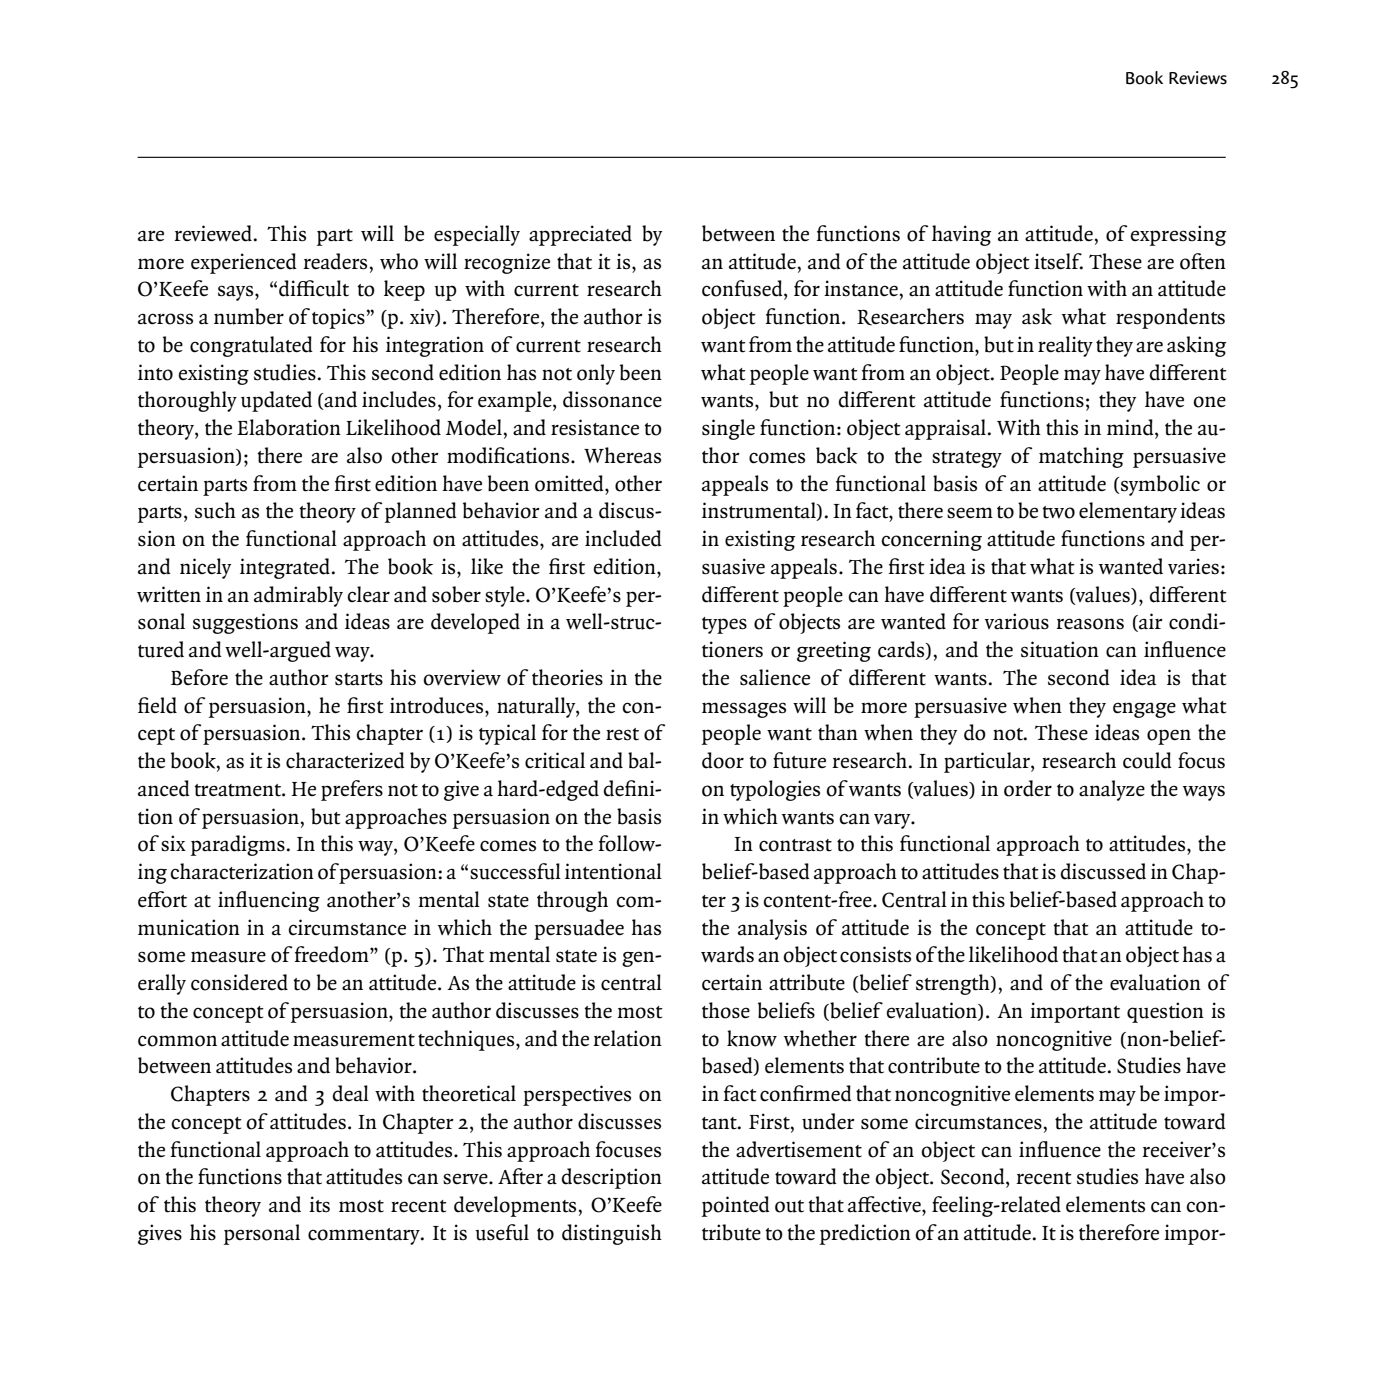 Image resolution: width=1376 pixels, height=1376 pixels. Describe the element at coordinates (580, 235) in the screenshot. I see `appreciated` at that location.
